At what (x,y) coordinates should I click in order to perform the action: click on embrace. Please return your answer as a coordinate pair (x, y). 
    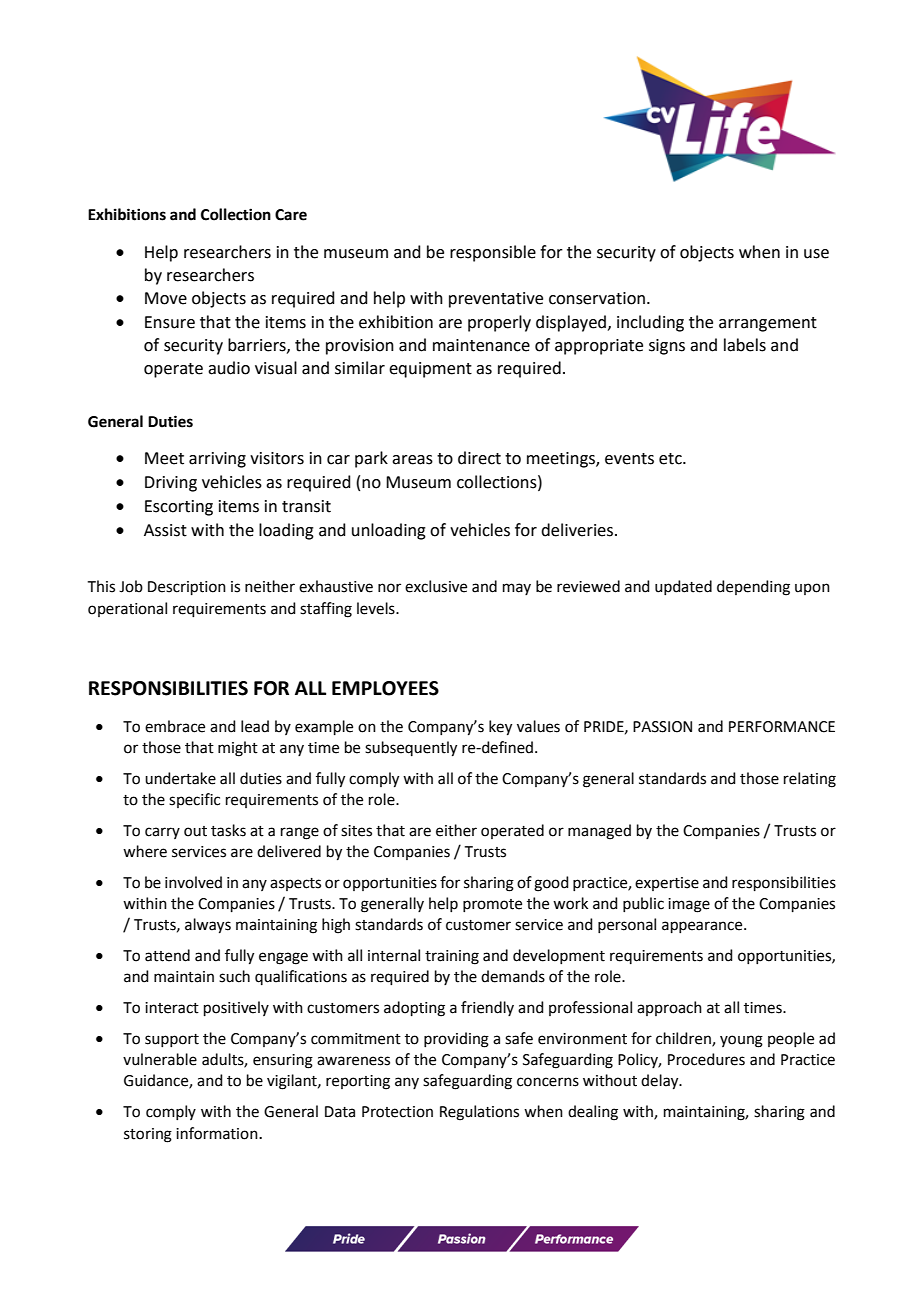
    Looking at the image, I should click on (175, 726).
